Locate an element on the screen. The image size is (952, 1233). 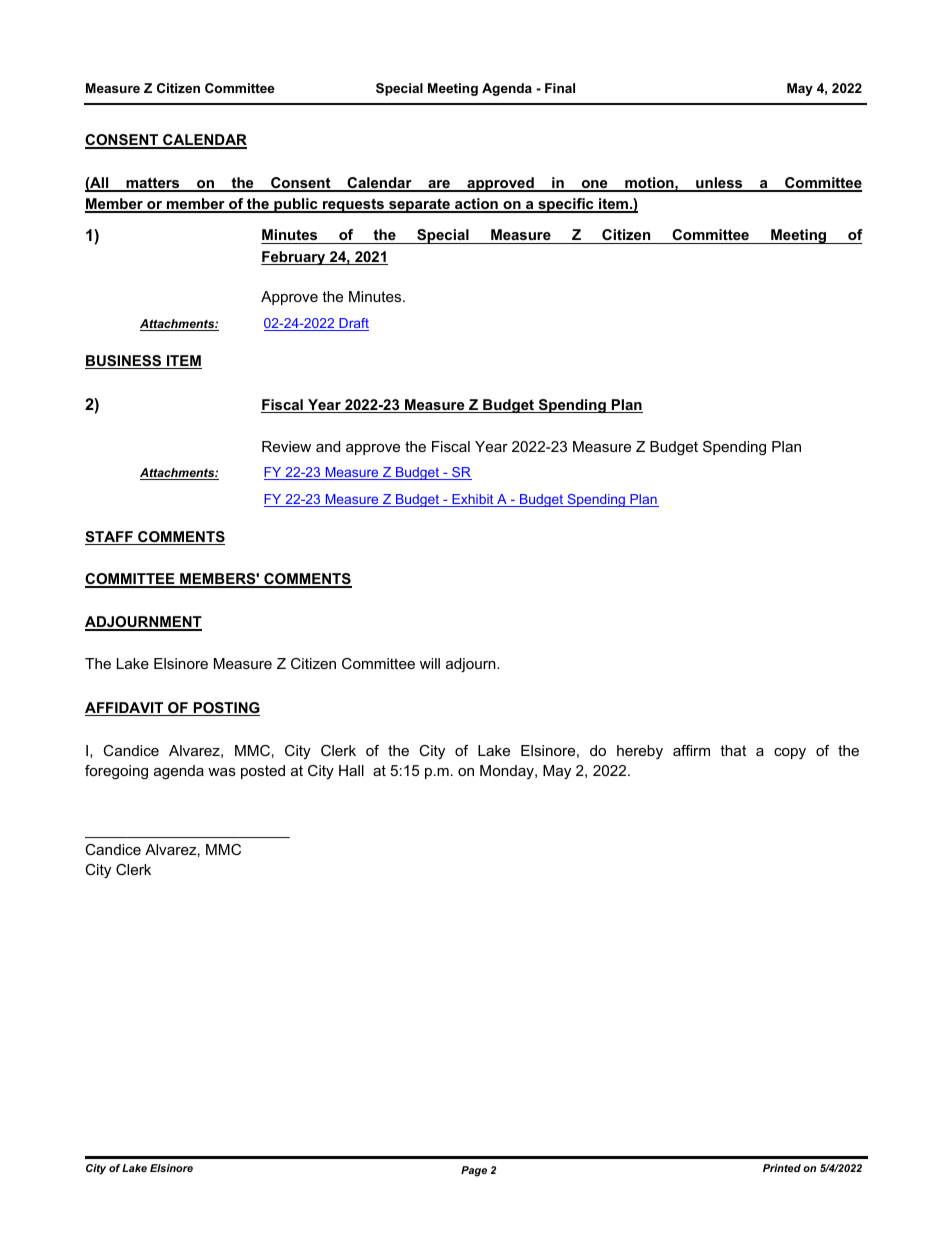
Page is located at coordinates (474, 1171).
